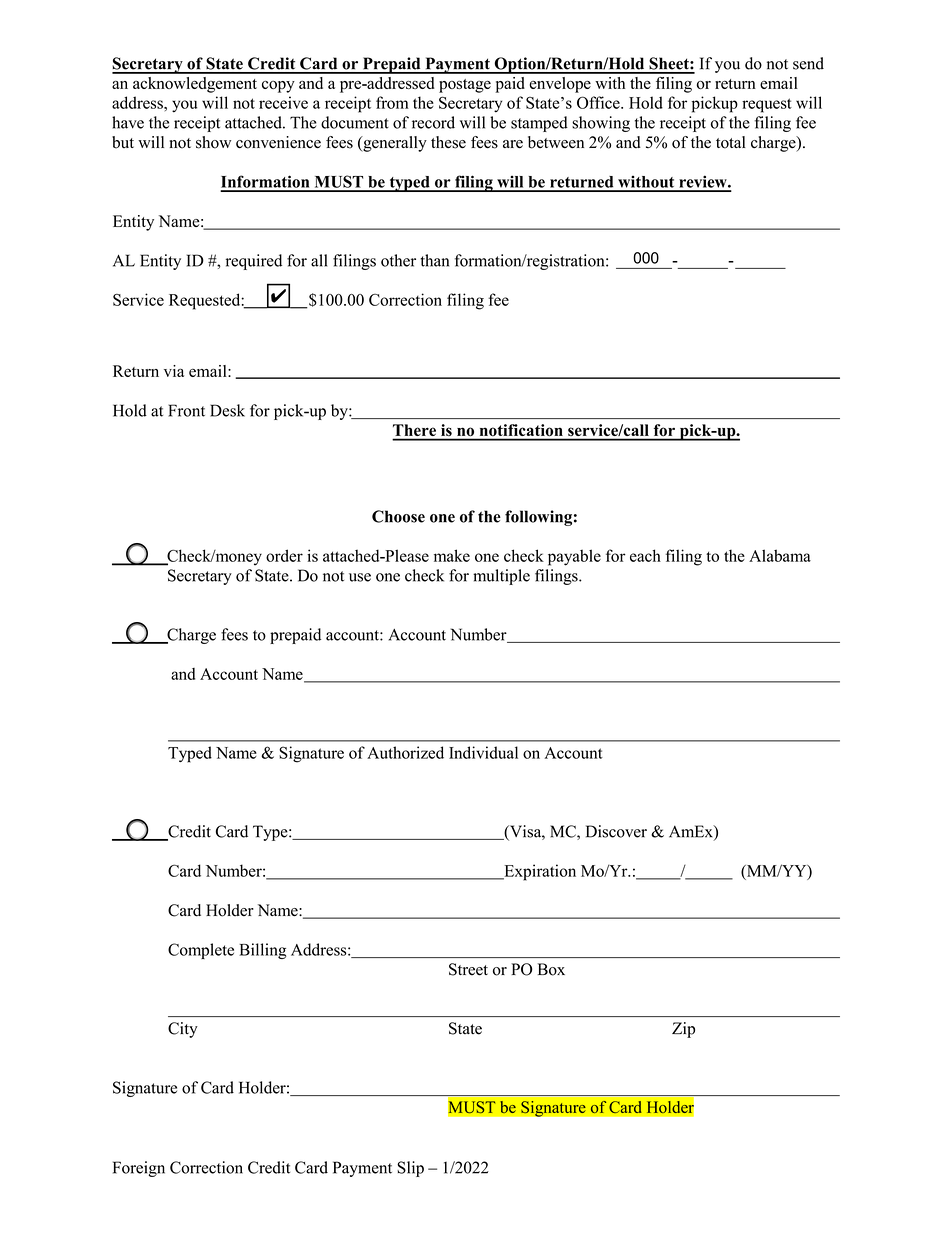 This screenshot has height=1233, width=952. I want to click on required, so click(254, 262).
